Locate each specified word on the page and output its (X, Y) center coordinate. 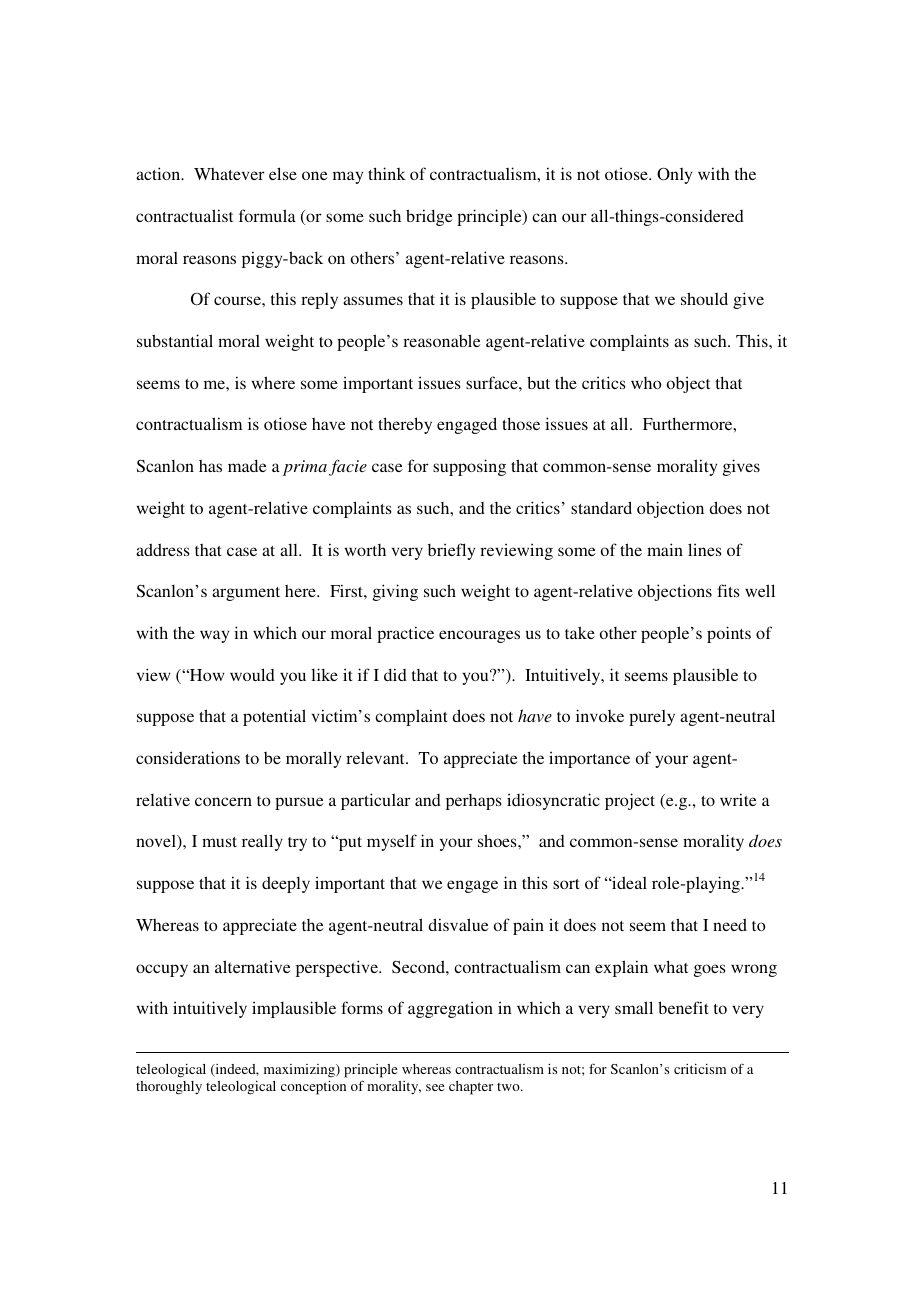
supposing (469, 467)
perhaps (474, 802)
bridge (429, 217)
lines (705, 549)
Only (674, 175)
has (210, 466)
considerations (188, 757)
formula (267, 215)
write (738, 799)
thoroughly (169, 1088)
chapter (471, 1088)
